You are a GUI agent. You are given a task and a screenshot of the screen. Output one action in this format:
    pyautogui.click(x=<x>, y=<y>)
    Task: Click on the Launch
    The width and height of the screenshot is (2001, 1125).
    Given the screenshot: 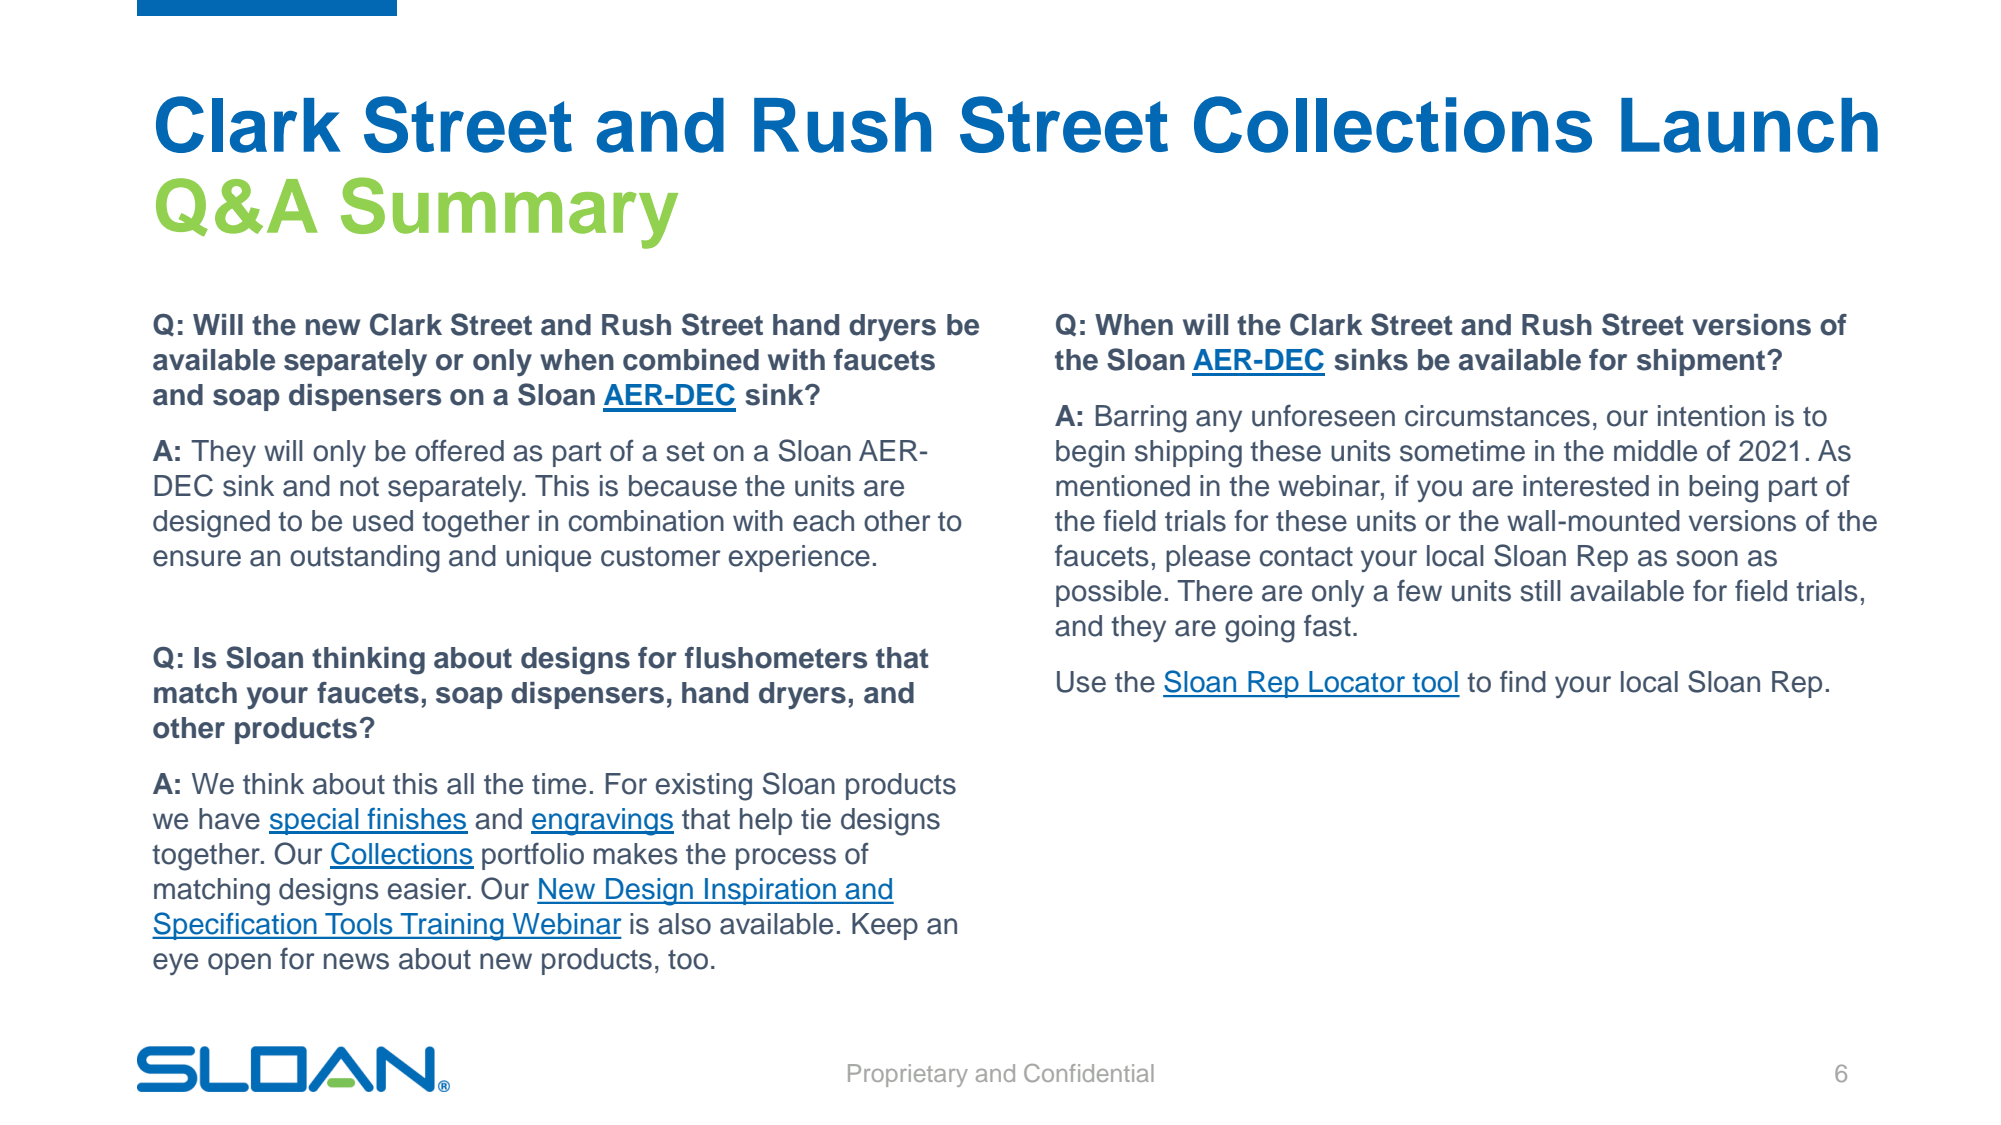 What is the action you would take?
    pyautogui.click(x=1749, y=125)
